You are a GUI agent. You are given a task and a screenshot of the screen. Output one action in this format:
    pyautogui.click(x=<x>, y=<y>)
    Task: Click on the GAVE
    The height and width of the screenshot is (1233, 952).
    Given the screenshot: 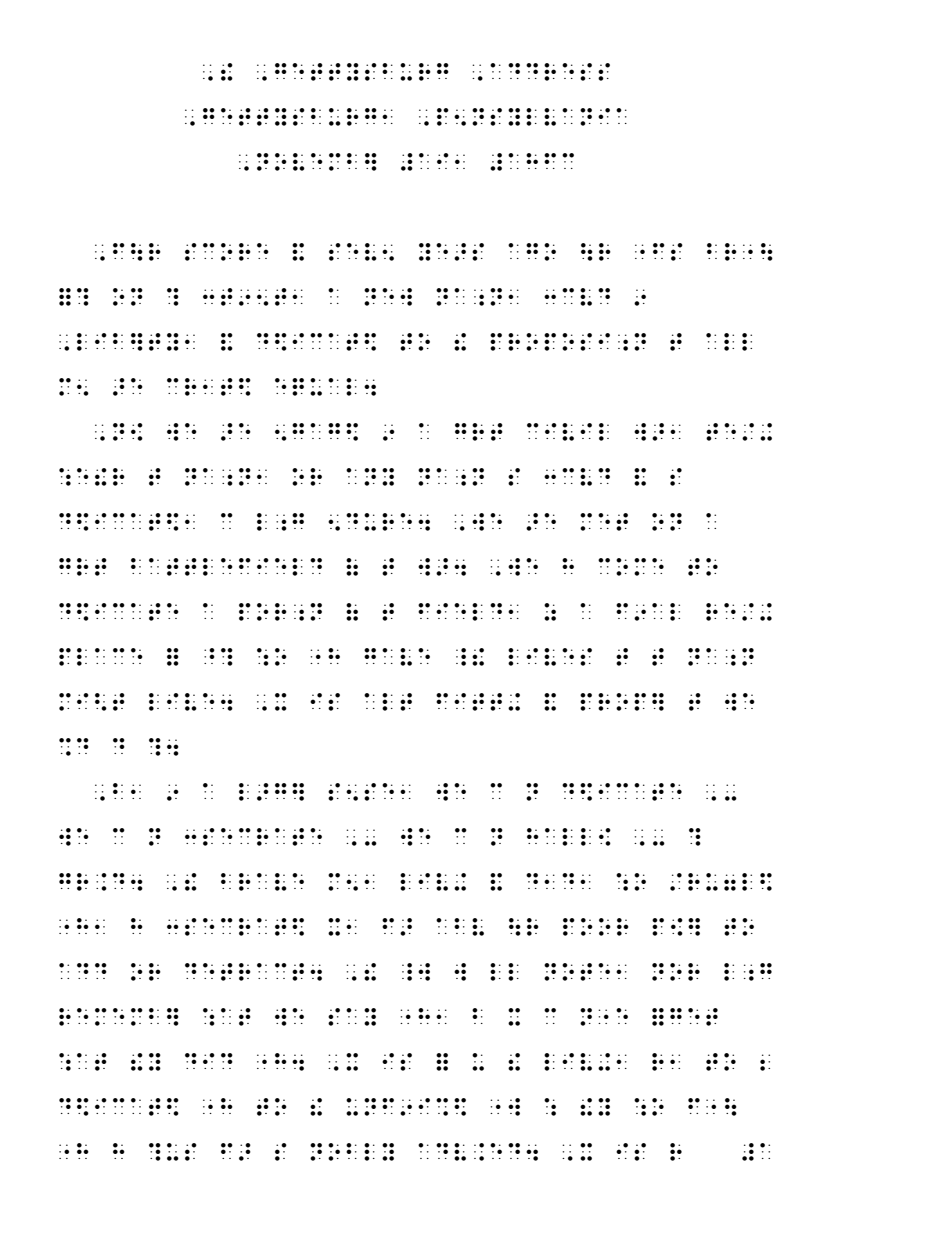 What is the action you would take?
    pyautogui.click(x=397, y=657)
